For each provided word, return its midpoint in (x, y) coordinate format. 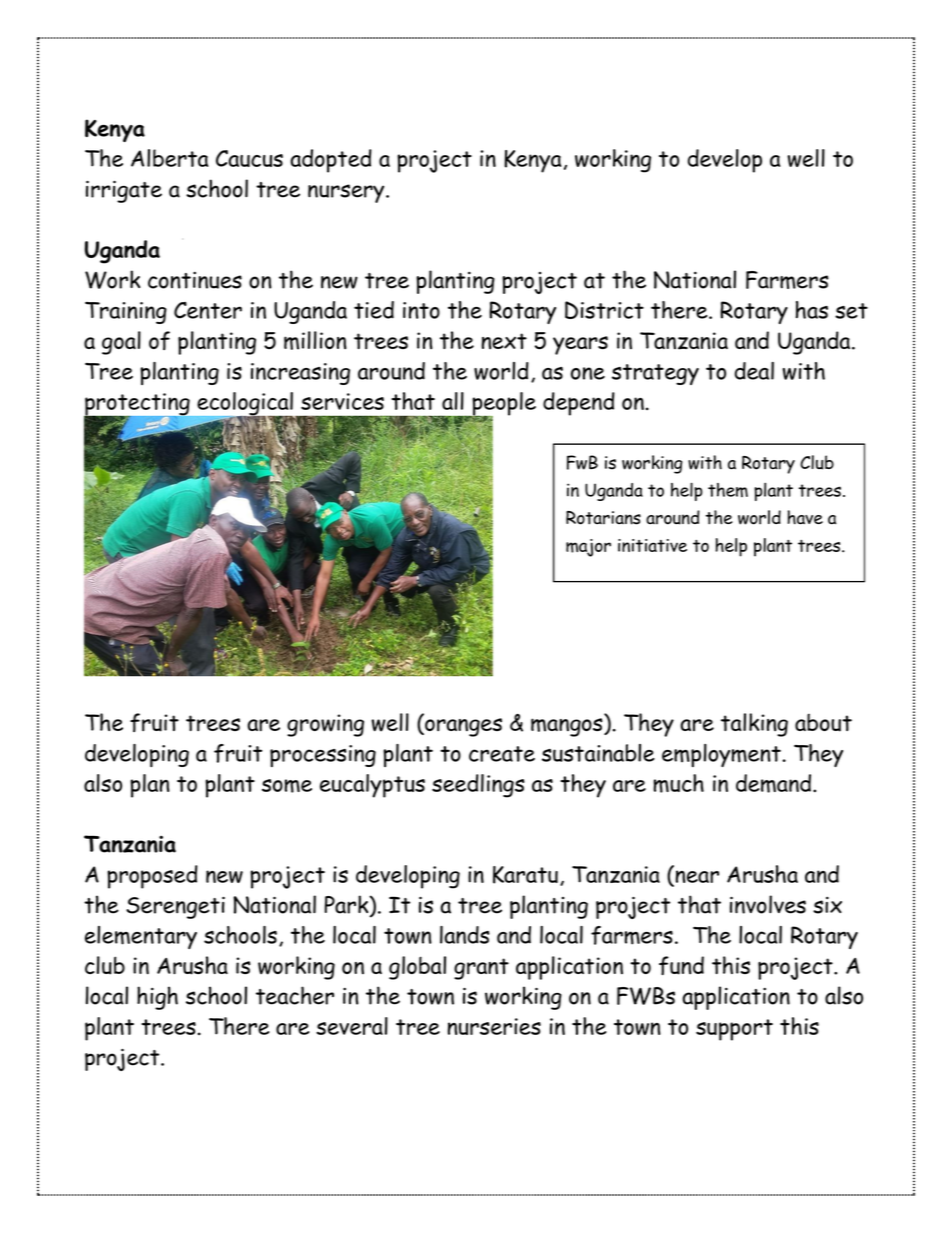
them (728, 490)
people (503, 405)
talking (754, 725)
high (157, 998)
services (342, 401)
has (812, 310)
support (734, 1030)
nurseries (494, 1026)
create (502, 754)
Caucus (249, 158)
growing (325, 725)
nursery (347, 193)
